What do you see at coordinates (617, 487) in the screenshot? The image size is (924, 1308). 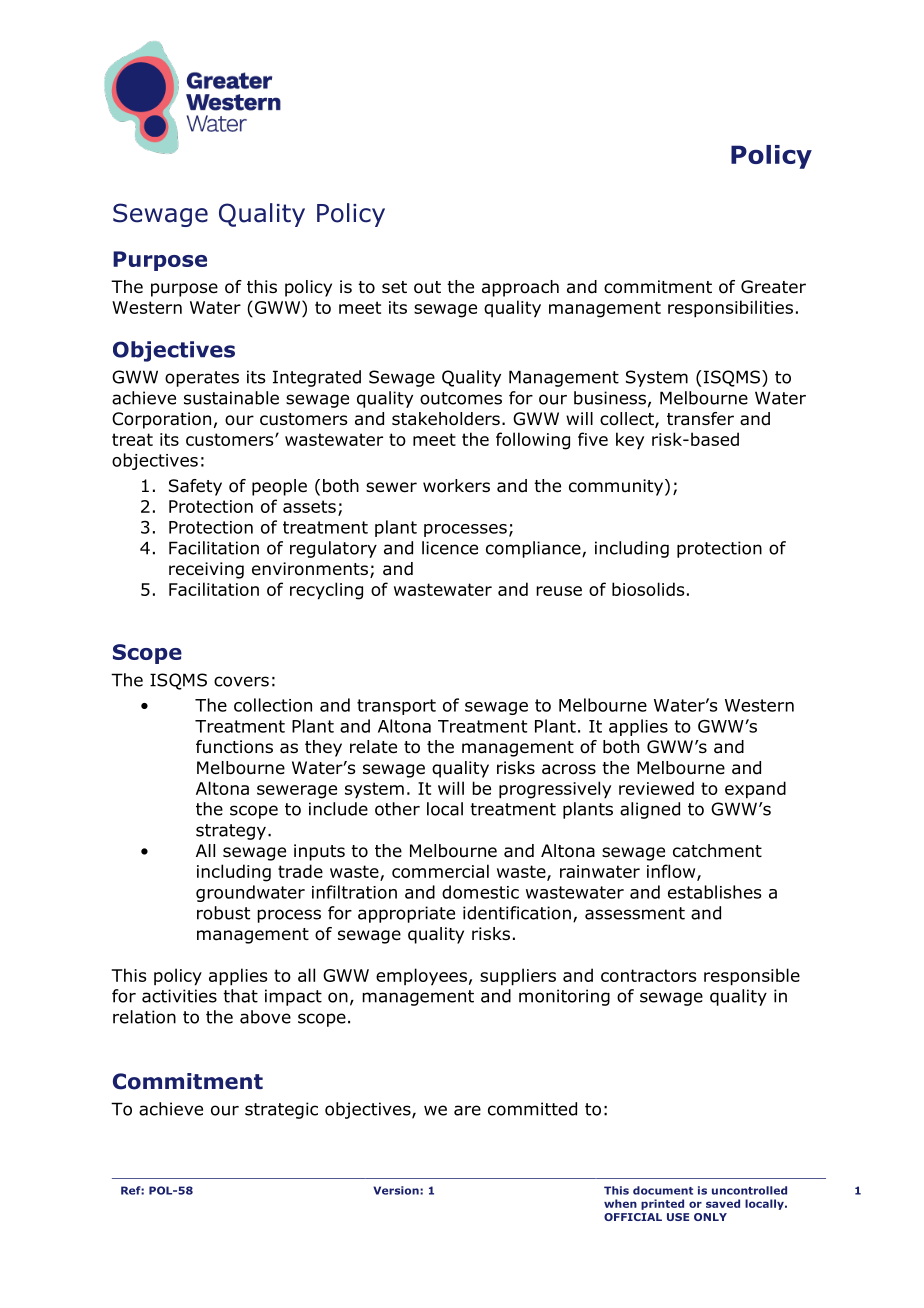 I see `community` at bounding box center [617, 487].
